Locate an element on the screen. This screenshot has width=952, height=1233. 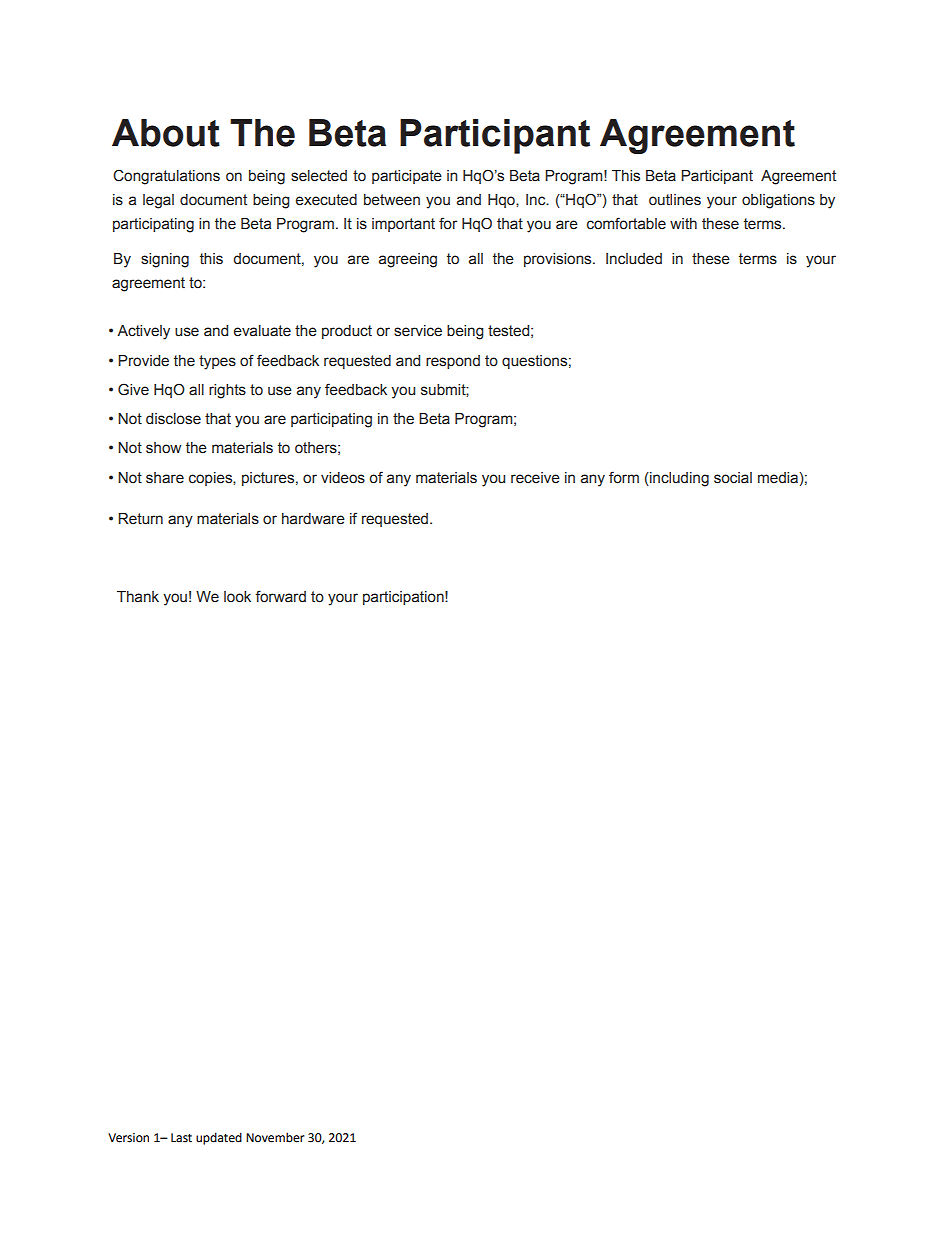
participate is located at coordinates (407, 177).
